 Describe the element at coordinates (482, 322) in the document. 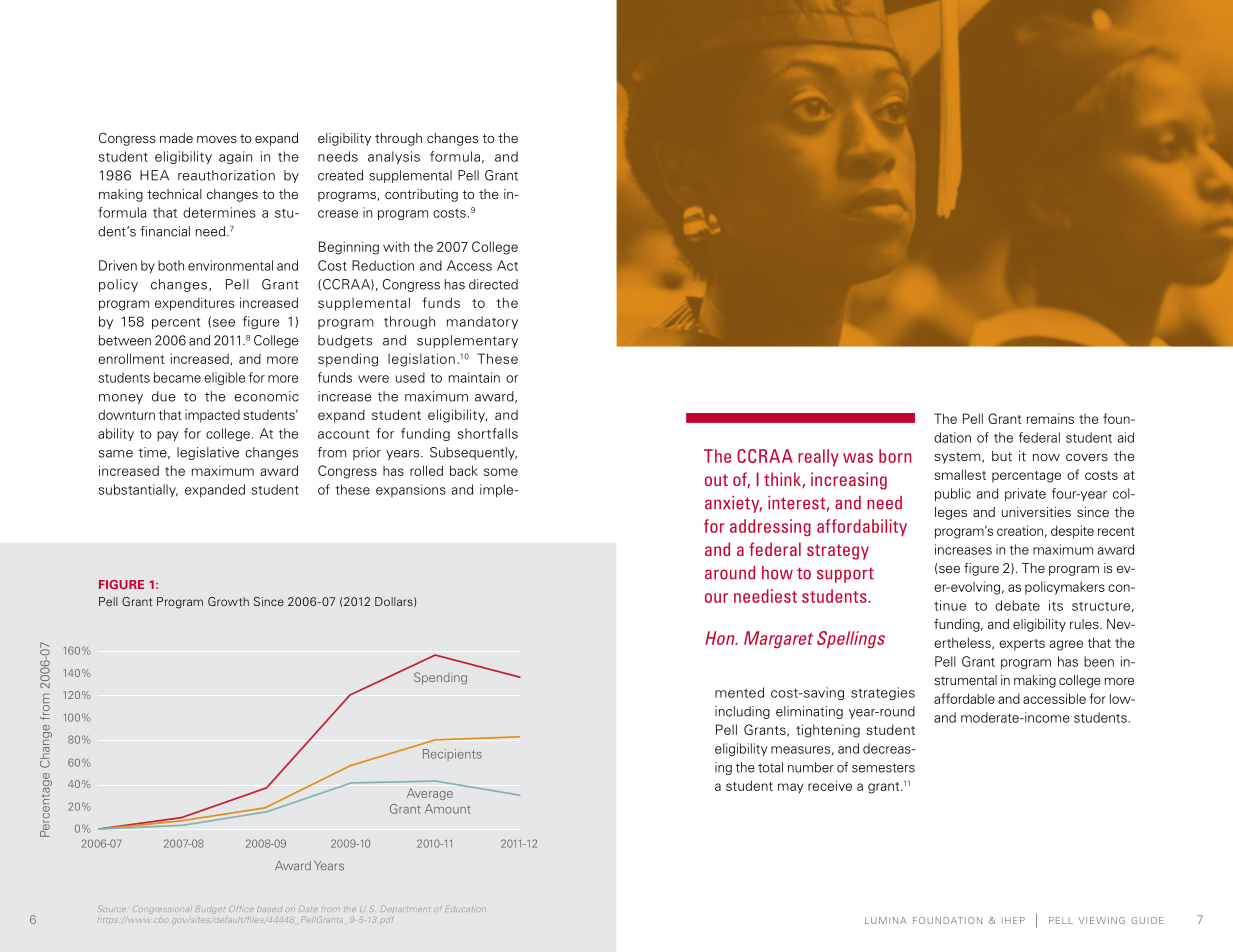

I see `mandatory` at that location.
